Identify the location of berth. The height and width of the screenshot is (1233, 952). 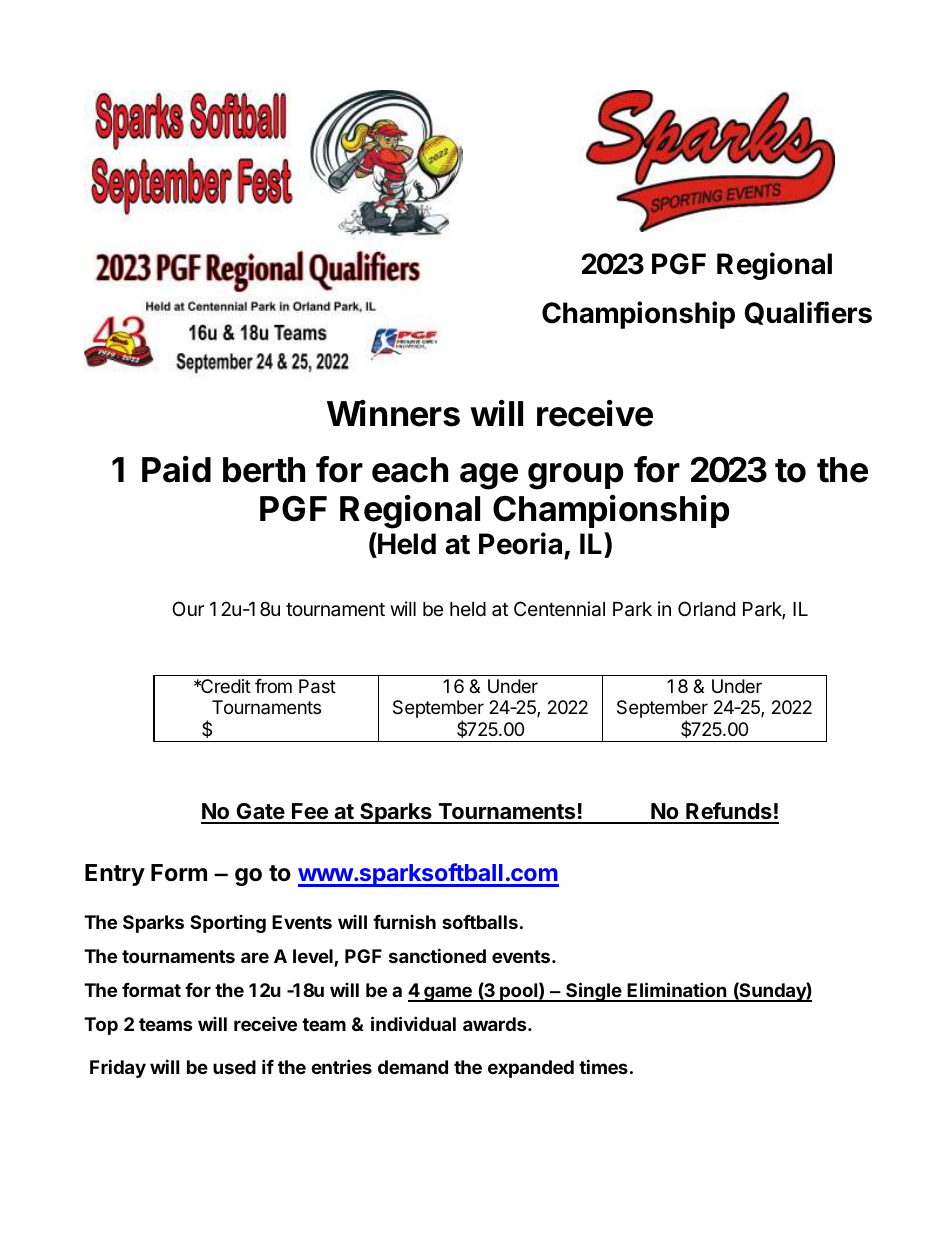
(264, 470).
